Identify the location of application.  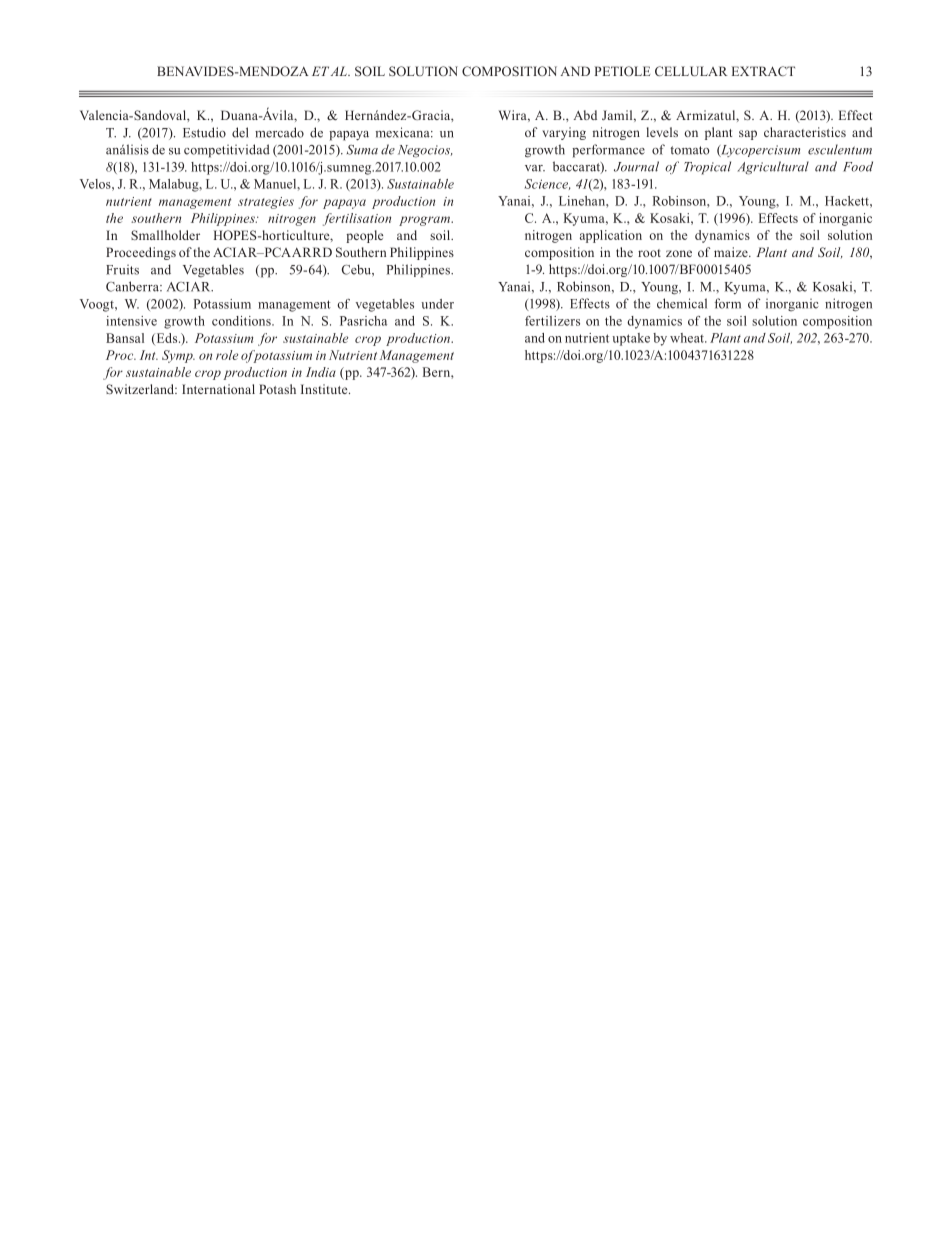
(611, 236).
